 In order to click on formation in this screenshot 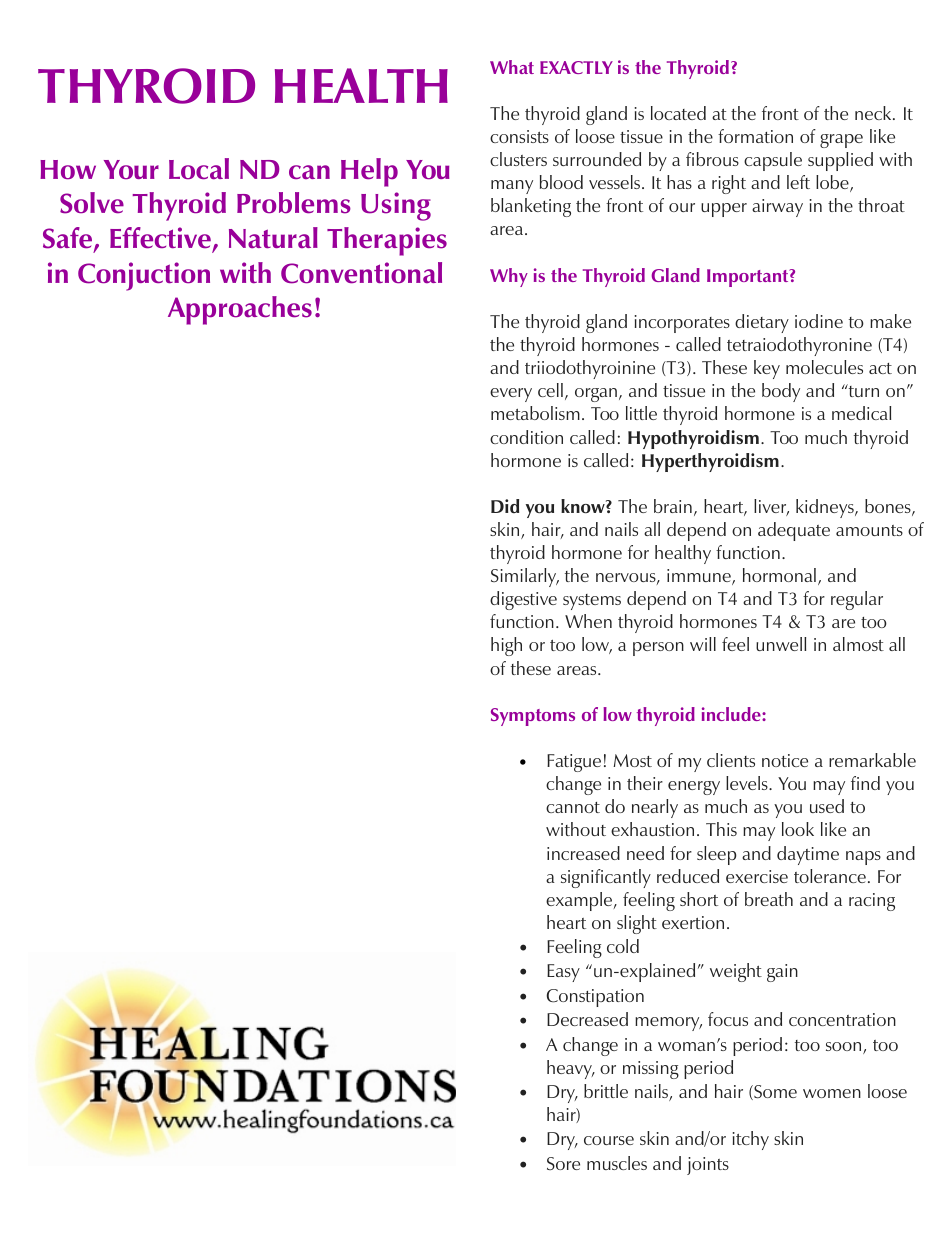, I will do `click(755, 136)`.
